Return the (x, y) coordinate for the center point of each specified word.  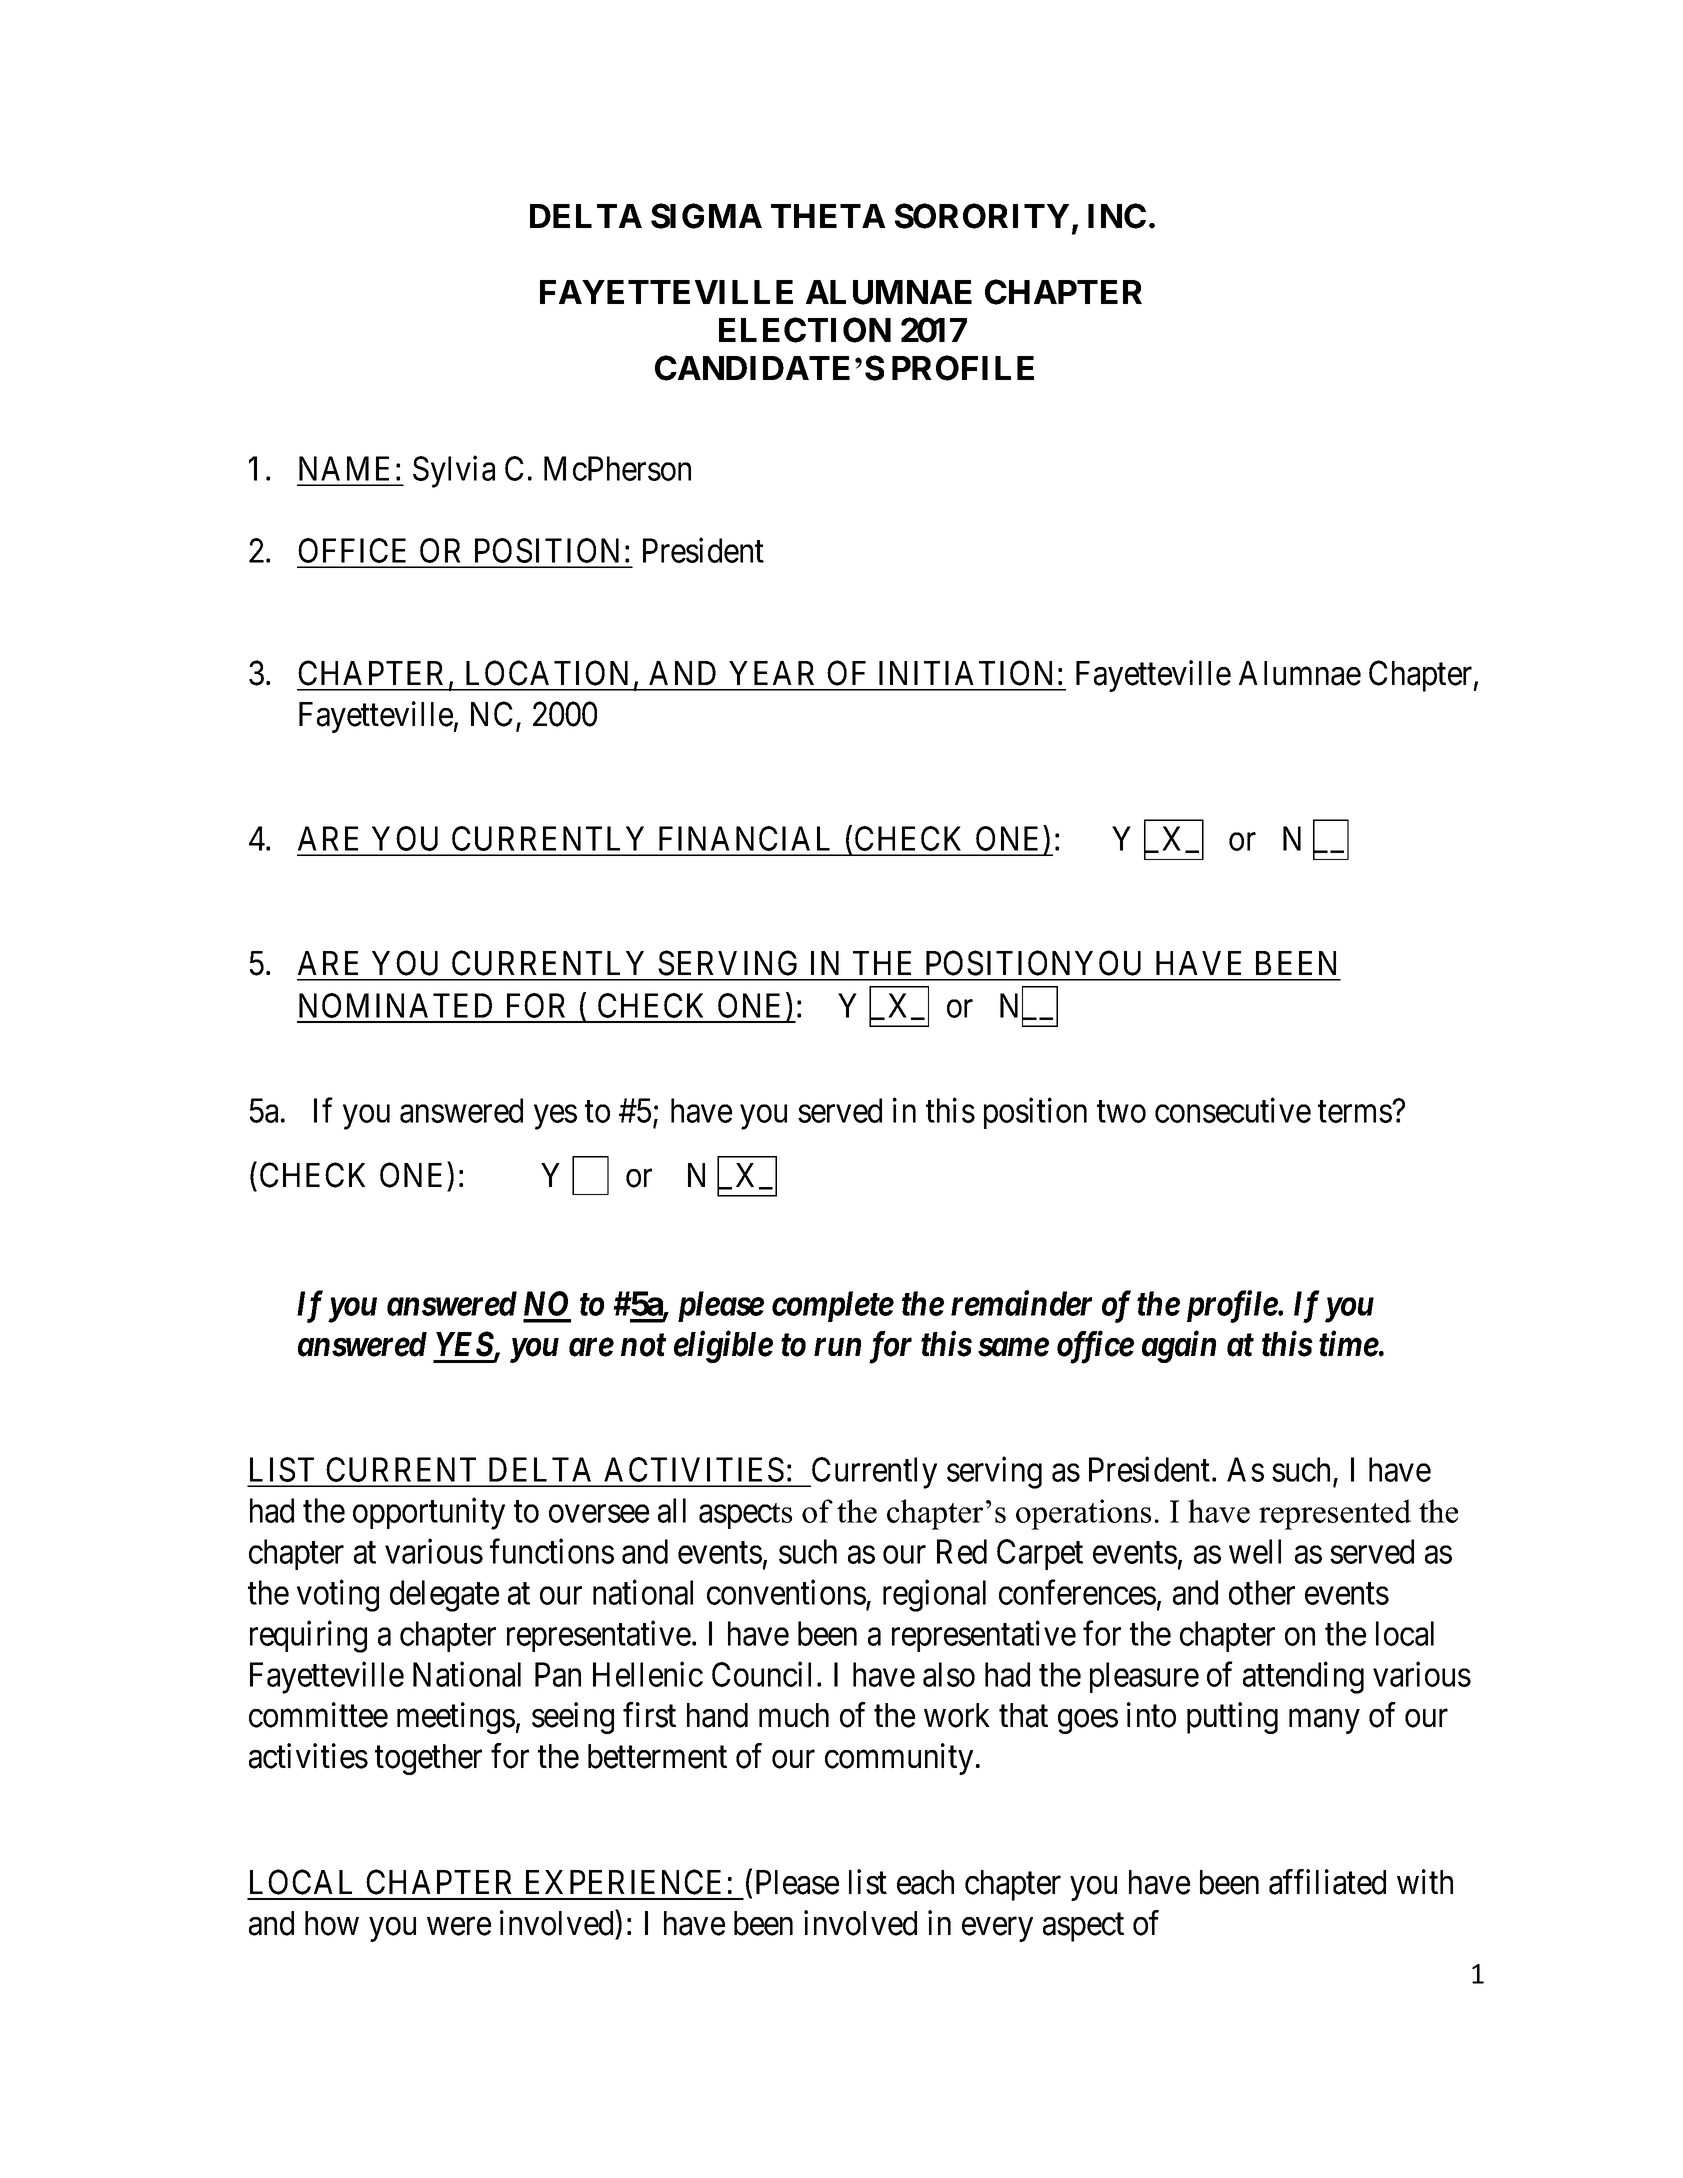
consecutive (1233, 1110)
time (1349, 1344)
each (925, 1882)
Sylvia (454, 472)
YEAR (771, 673)
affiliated (1327, 1882)
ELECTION (805, 330)
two (1121, 1112)
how (332, 1923)
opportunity (429, 1514)
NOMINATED (395, 1005)
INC (1117, 216)
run (837, 1347)
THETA (828, 216)
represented (1335, 1514)
